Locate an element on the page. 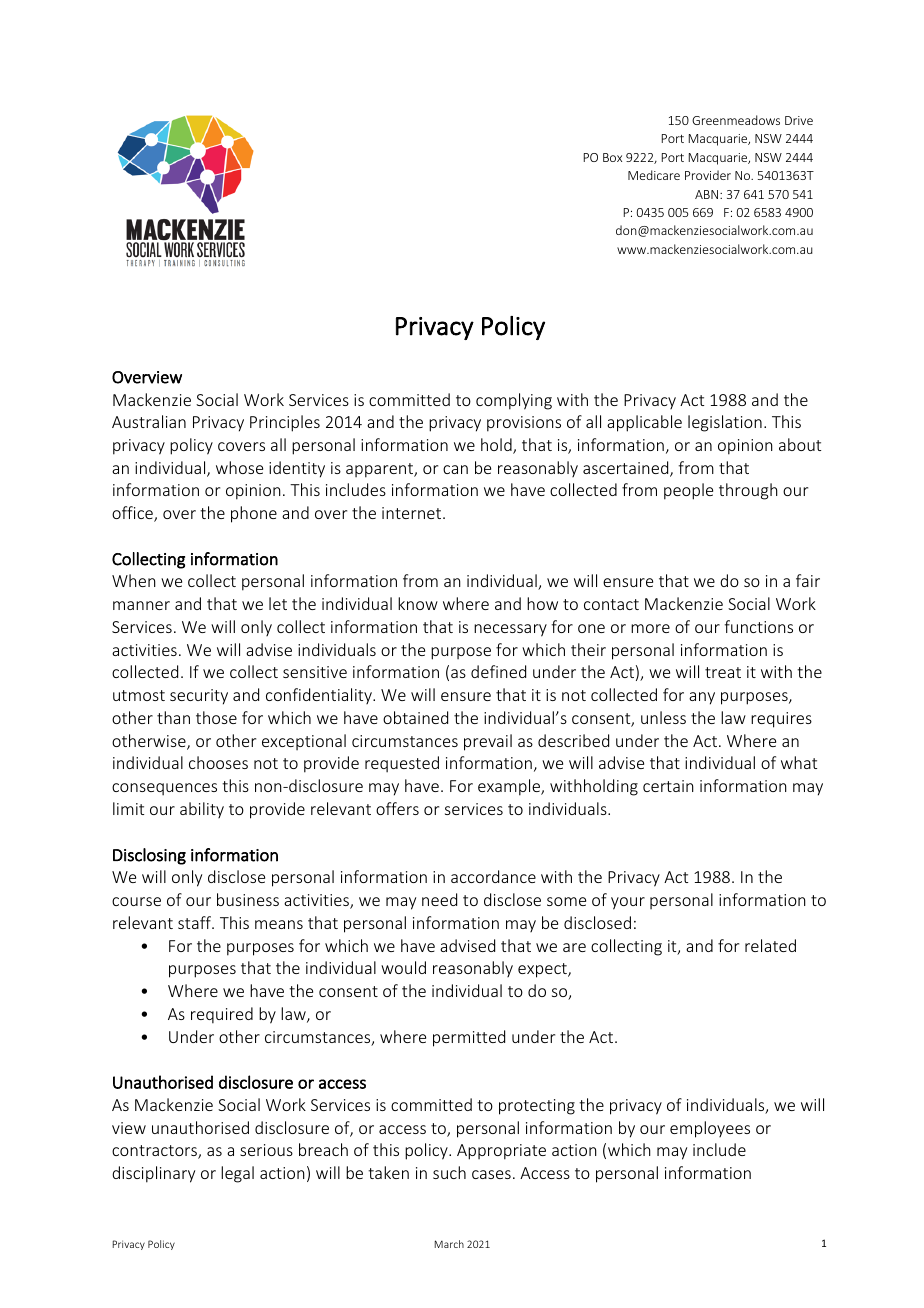  legal is located at coordinates (237, 1174).
